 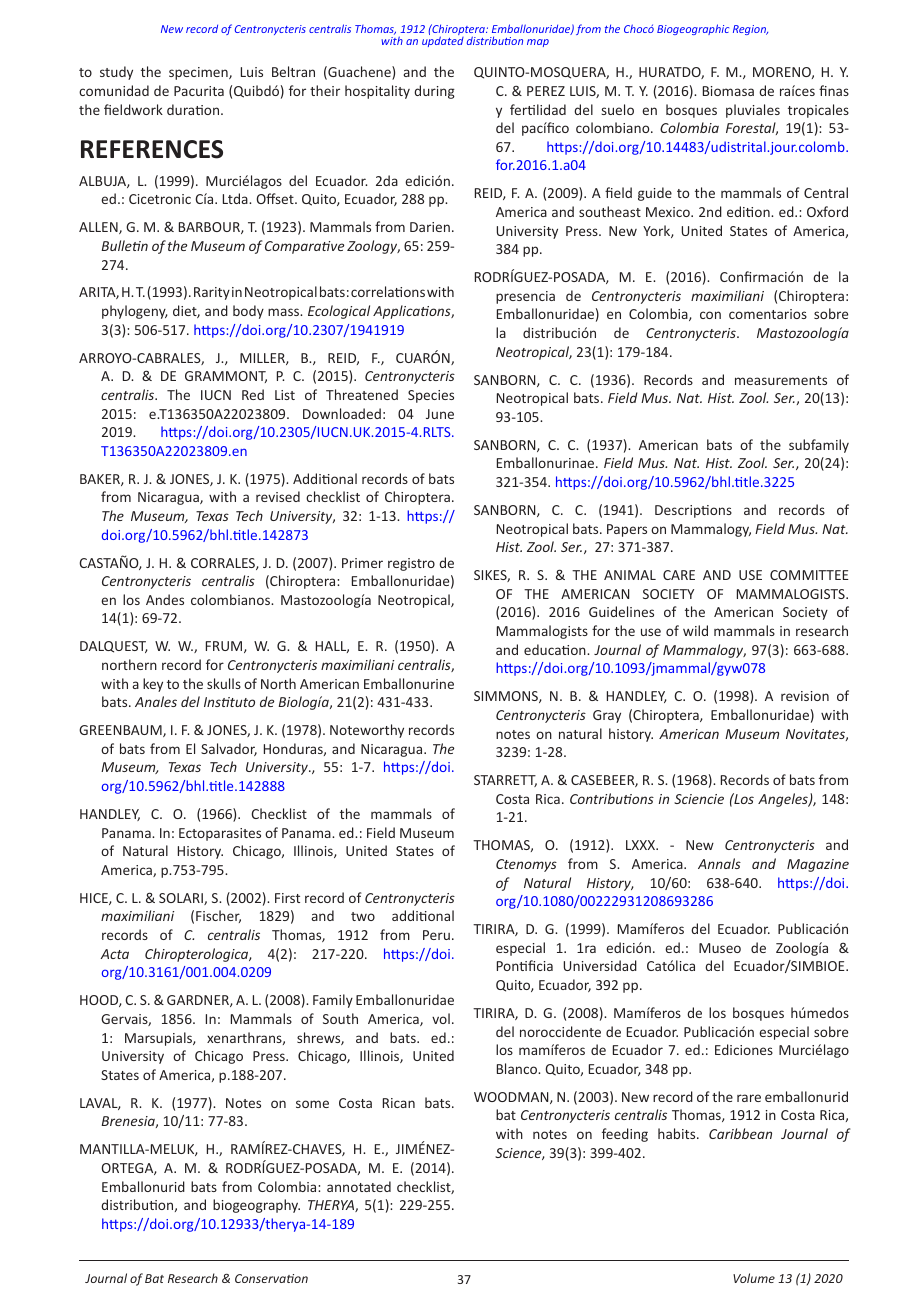 I want to click on biogeography, so click(x=256, y=1206).
